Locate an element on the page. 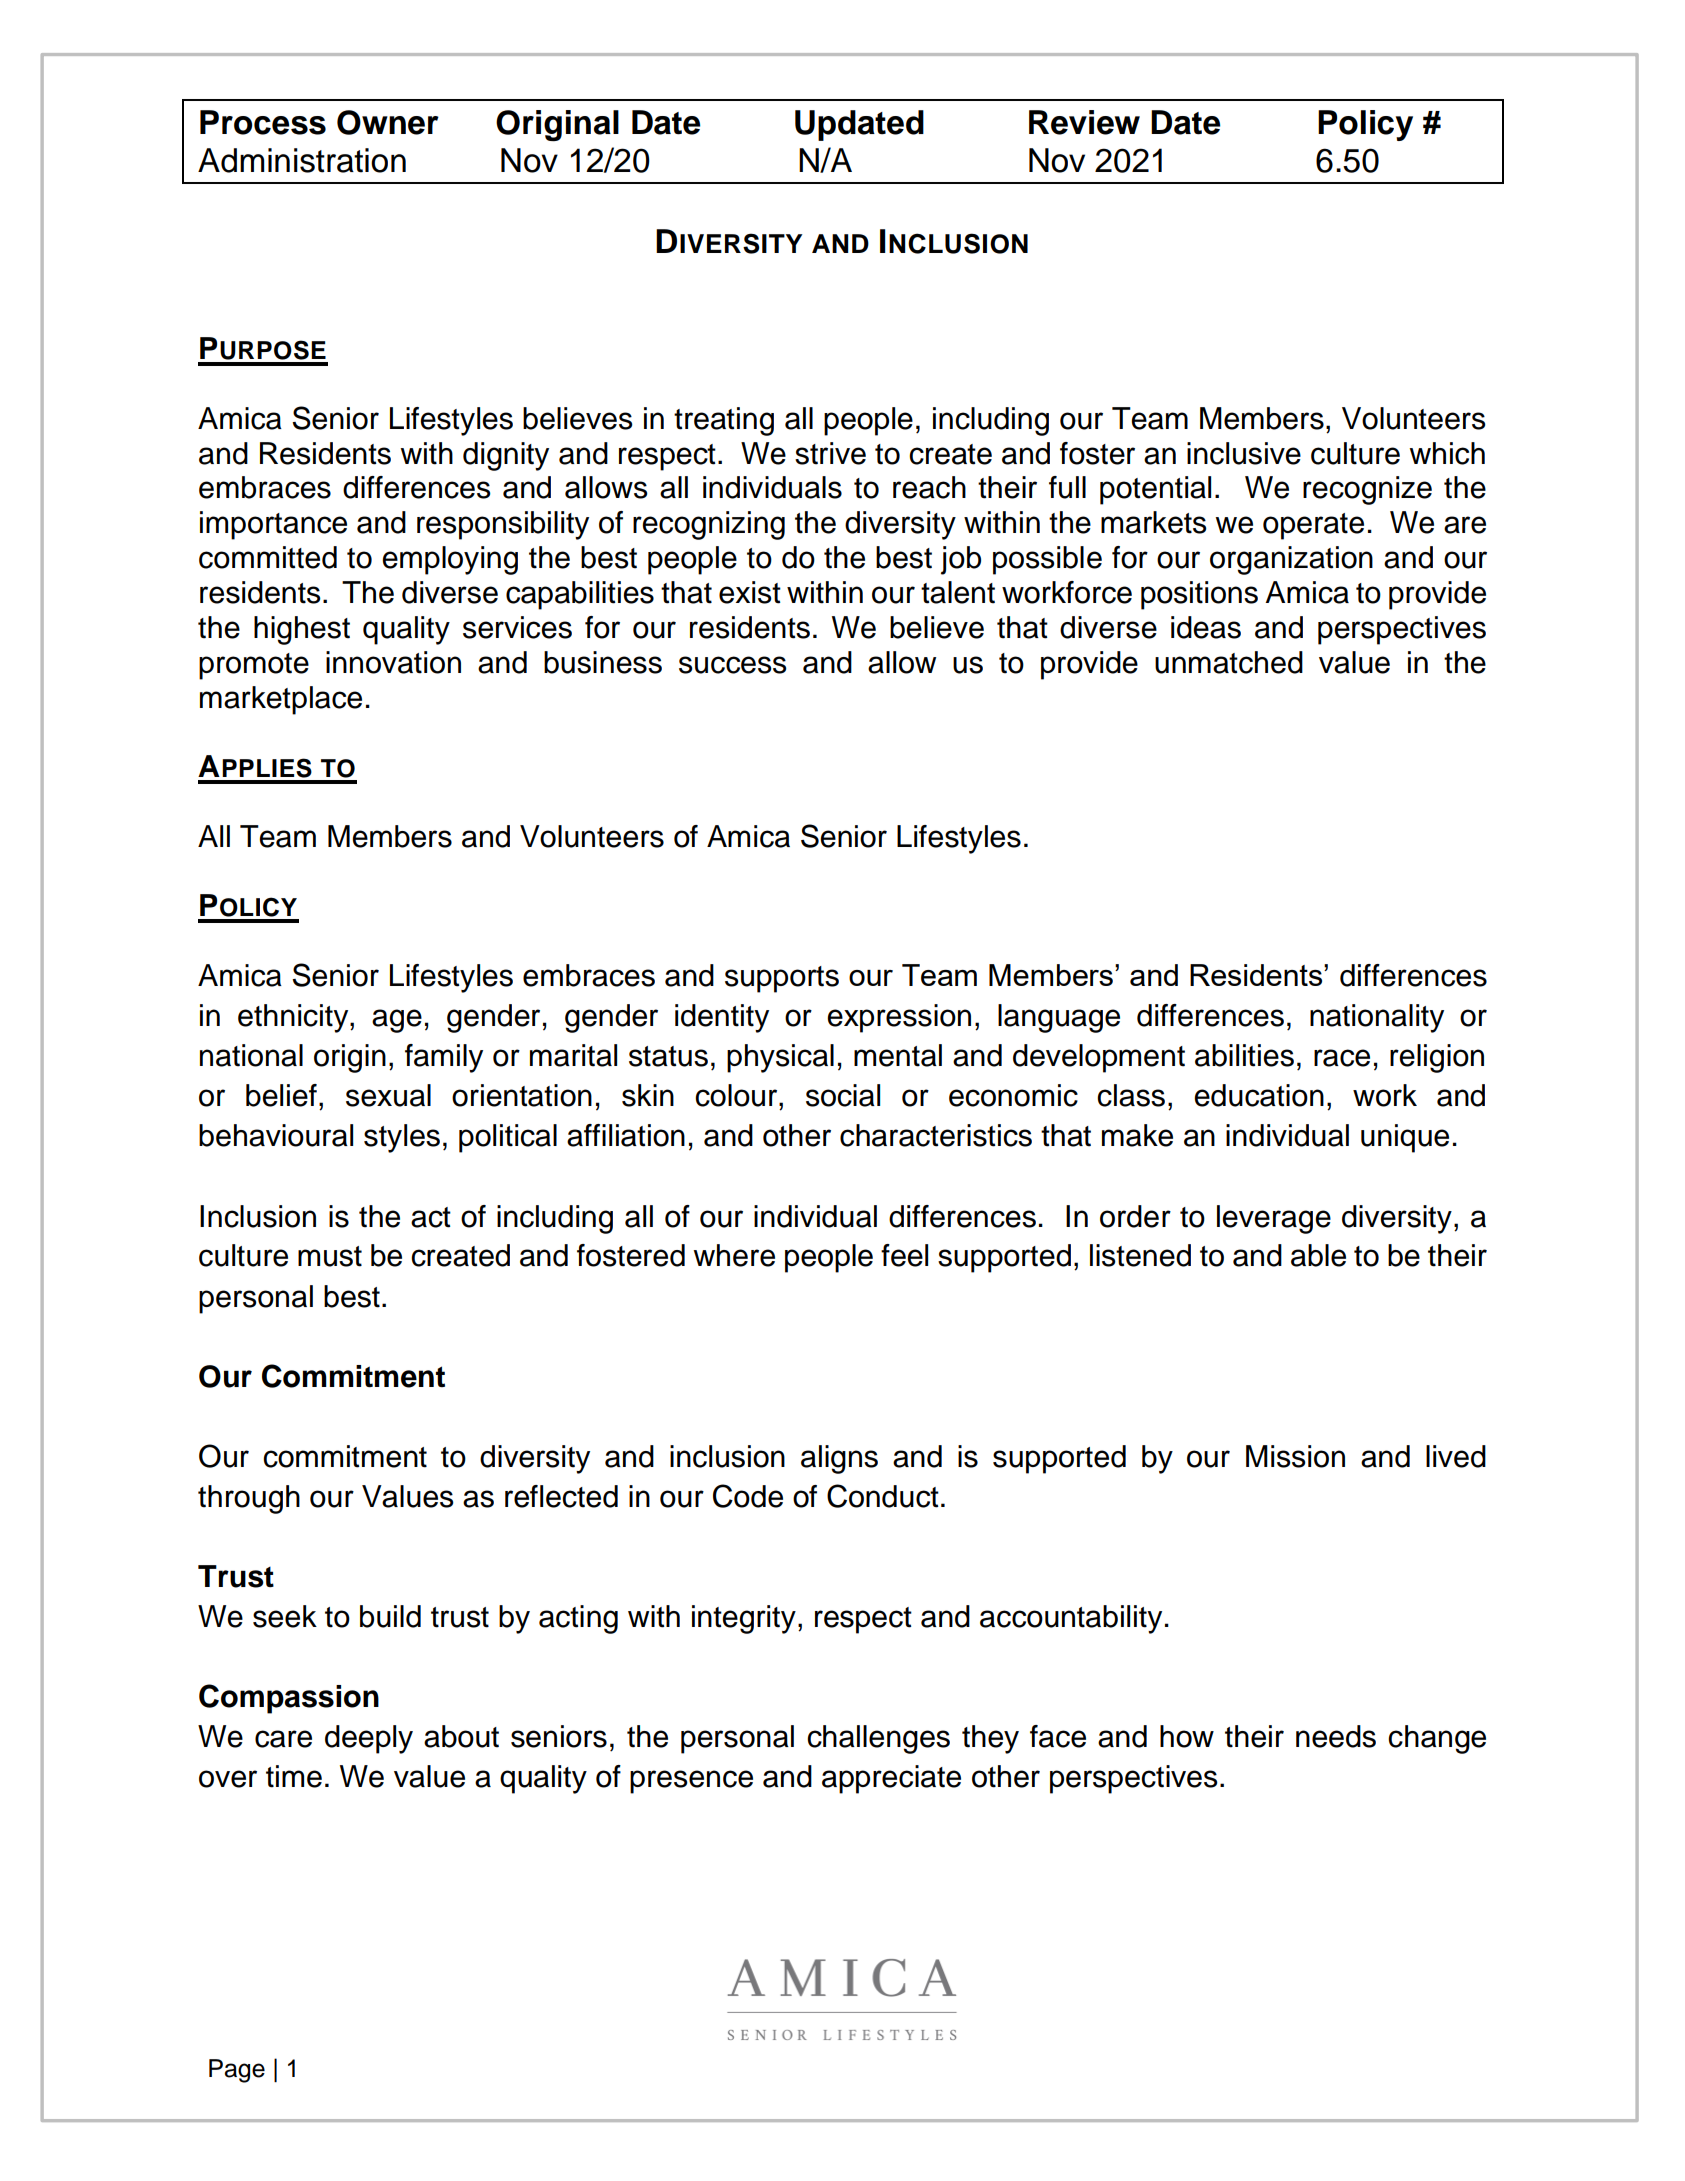 The height and width of the document is (2181, 1685). marketplace is located at coordinates (281, 700).
